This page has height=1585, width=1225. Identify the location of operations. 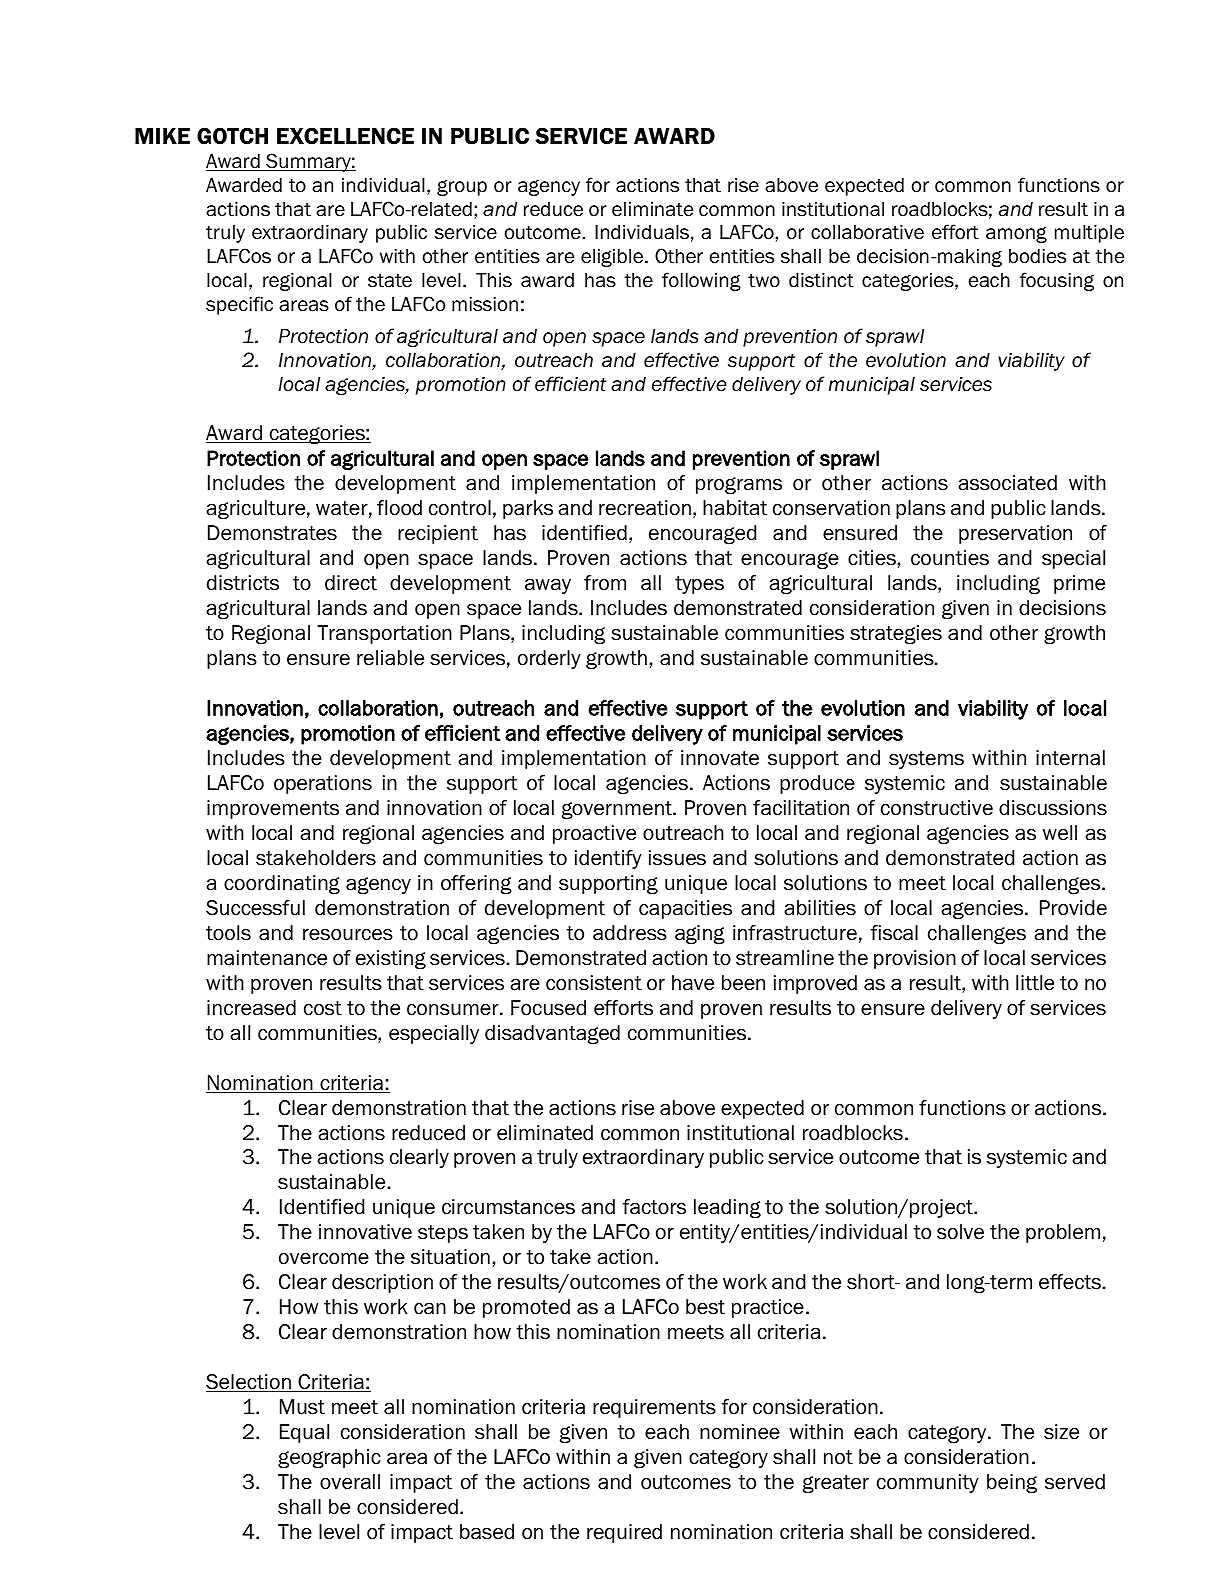
(323, 784).
